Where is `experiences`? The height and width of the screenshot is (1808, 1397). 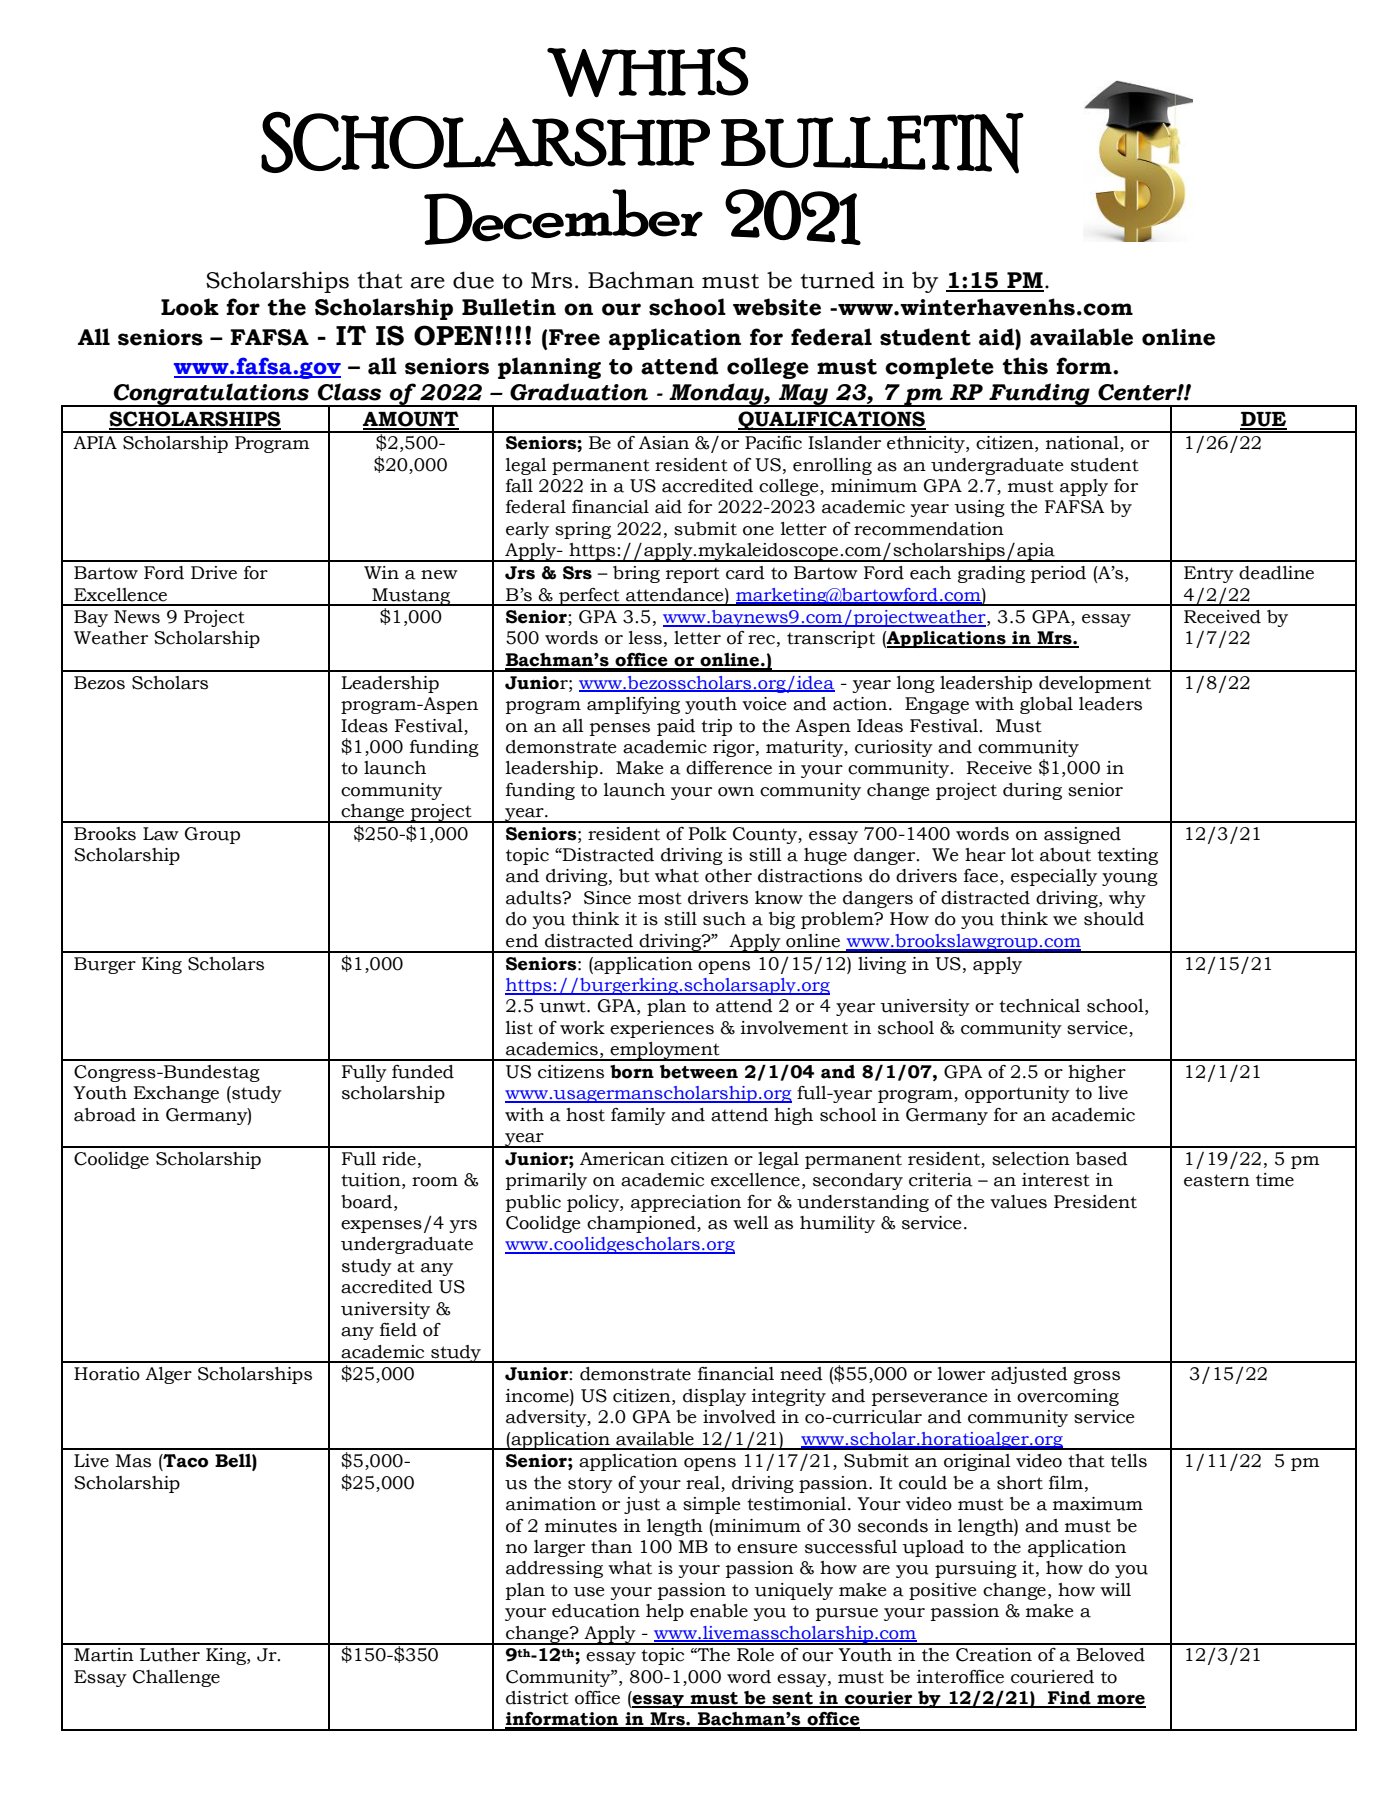 experiences is located at coordinates (662, 1029).
